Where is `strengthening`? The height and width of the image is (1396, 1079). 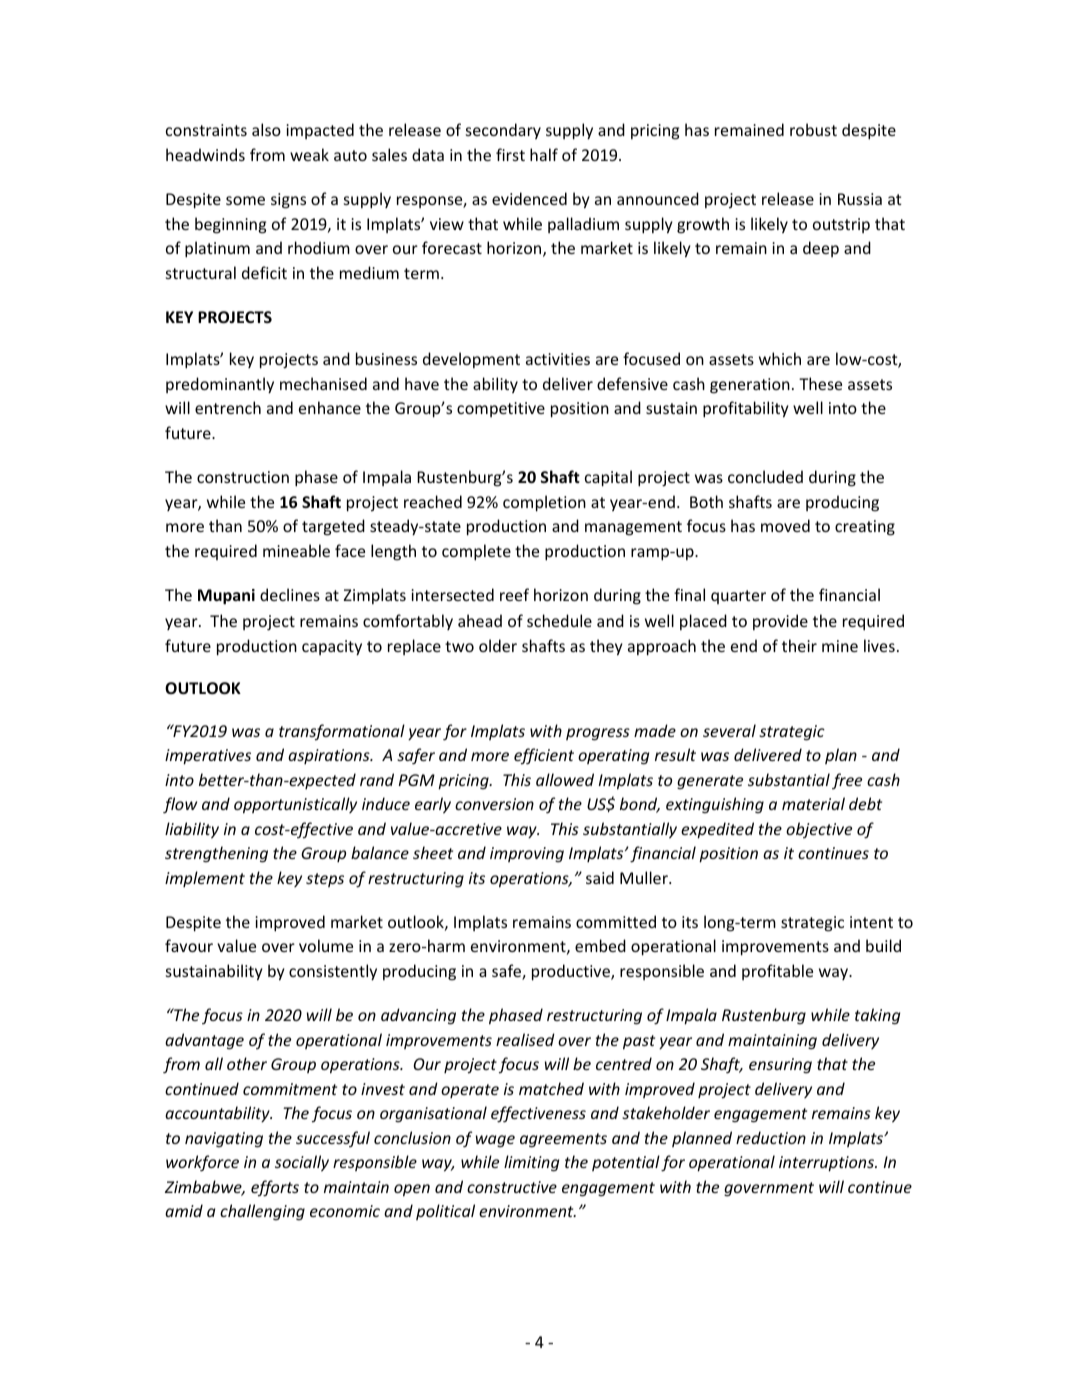 strengthening is located at coordinates (216, 854).
